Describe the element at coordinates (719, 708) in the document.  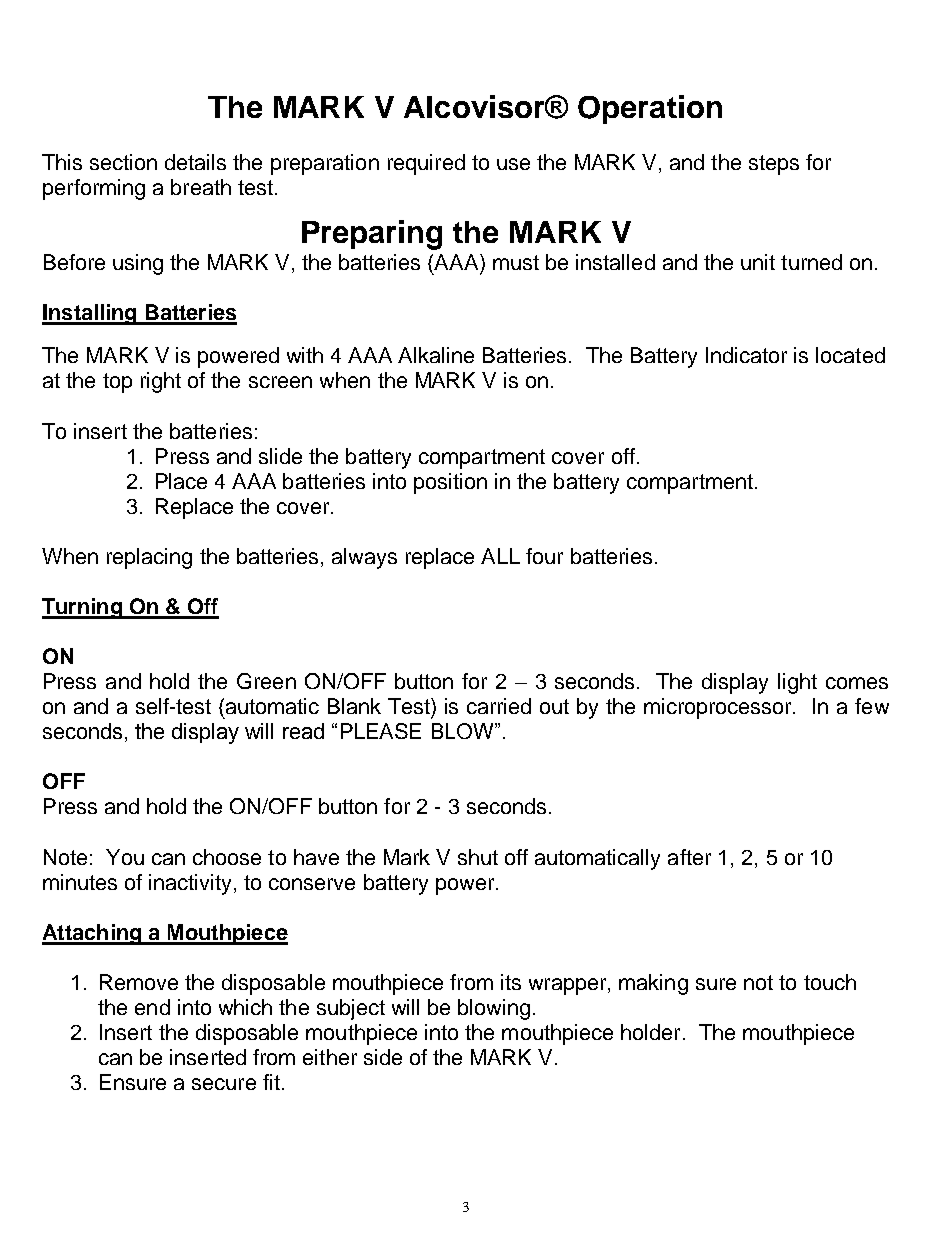
I see `microprocessor` at that location.
